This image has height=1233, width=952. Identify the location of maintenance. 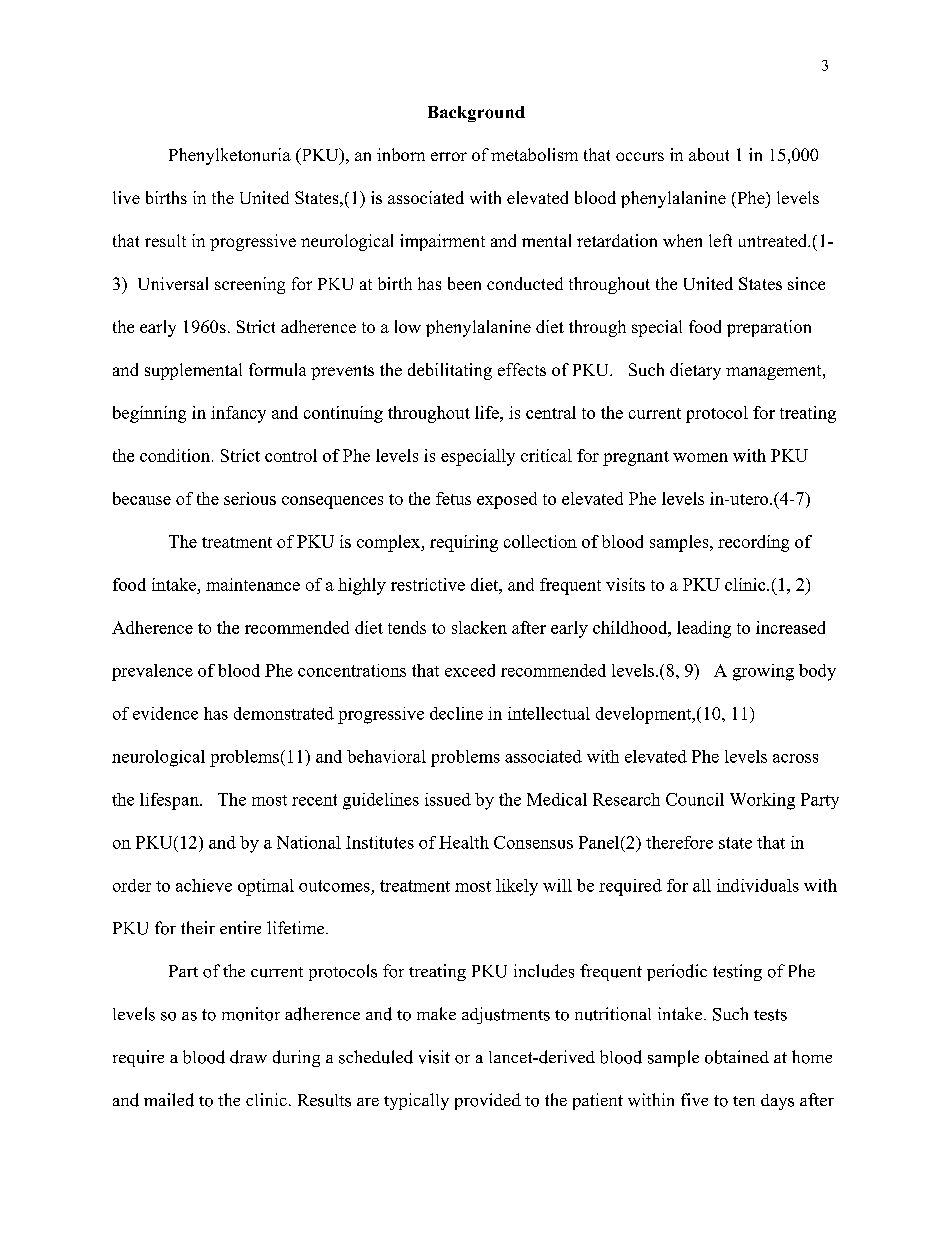
(253, 584).
